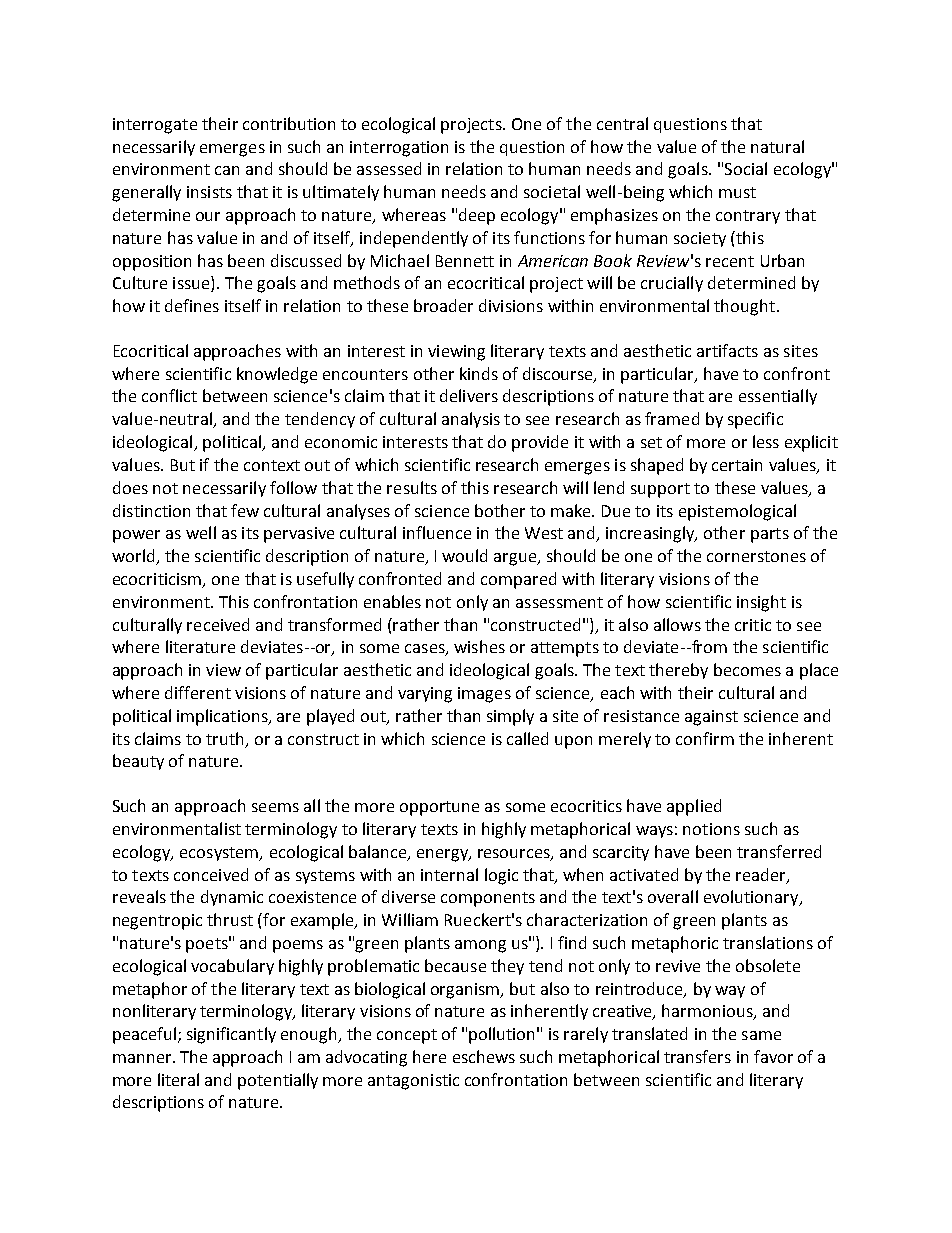  What do you see at coordinates (737, 465) in the screenshot?
I see `certain` at bounding box center [737, 465].
